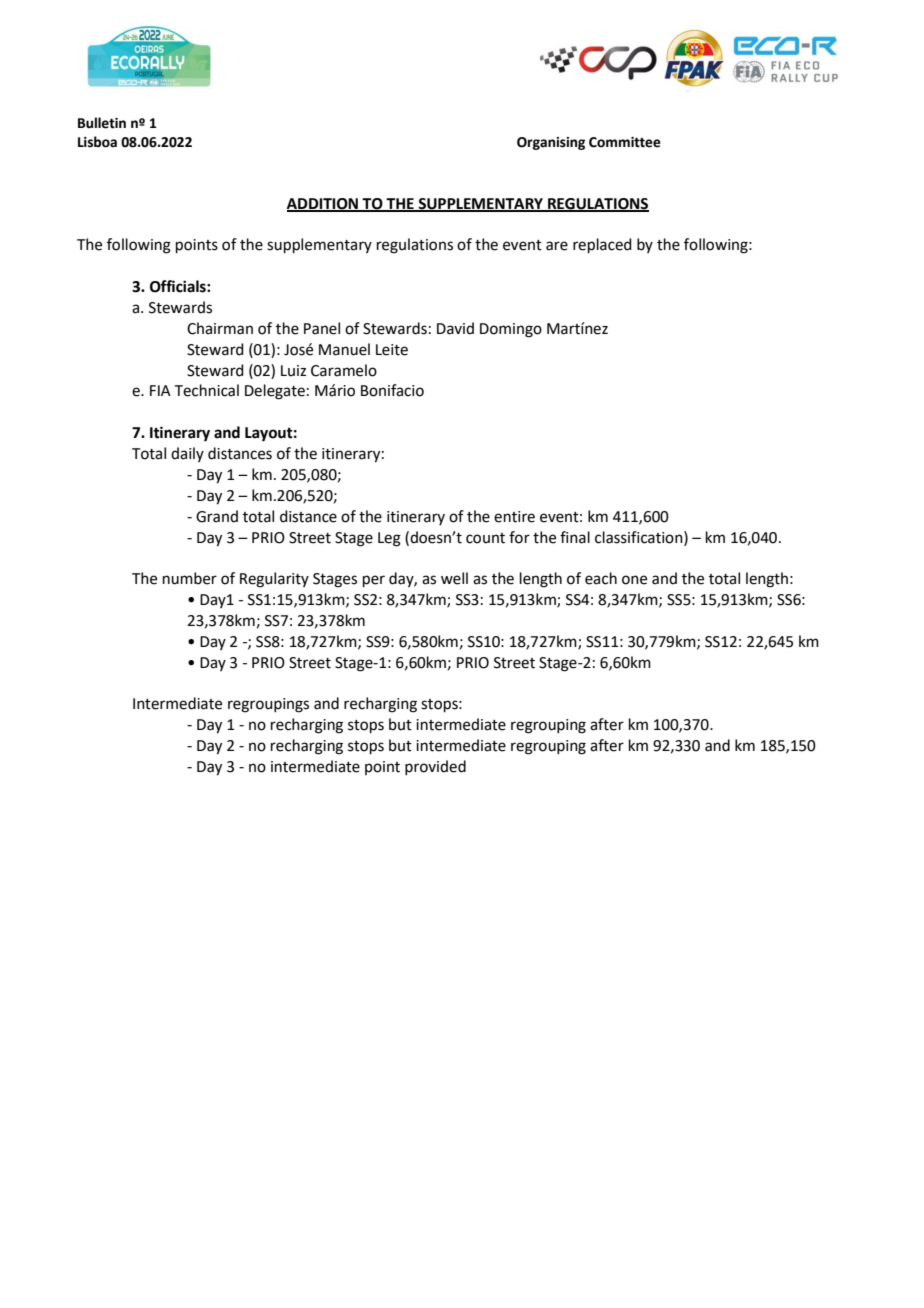 The width and height of the page is (924, 1308). I want to click on Organising, so click(551, 143).
